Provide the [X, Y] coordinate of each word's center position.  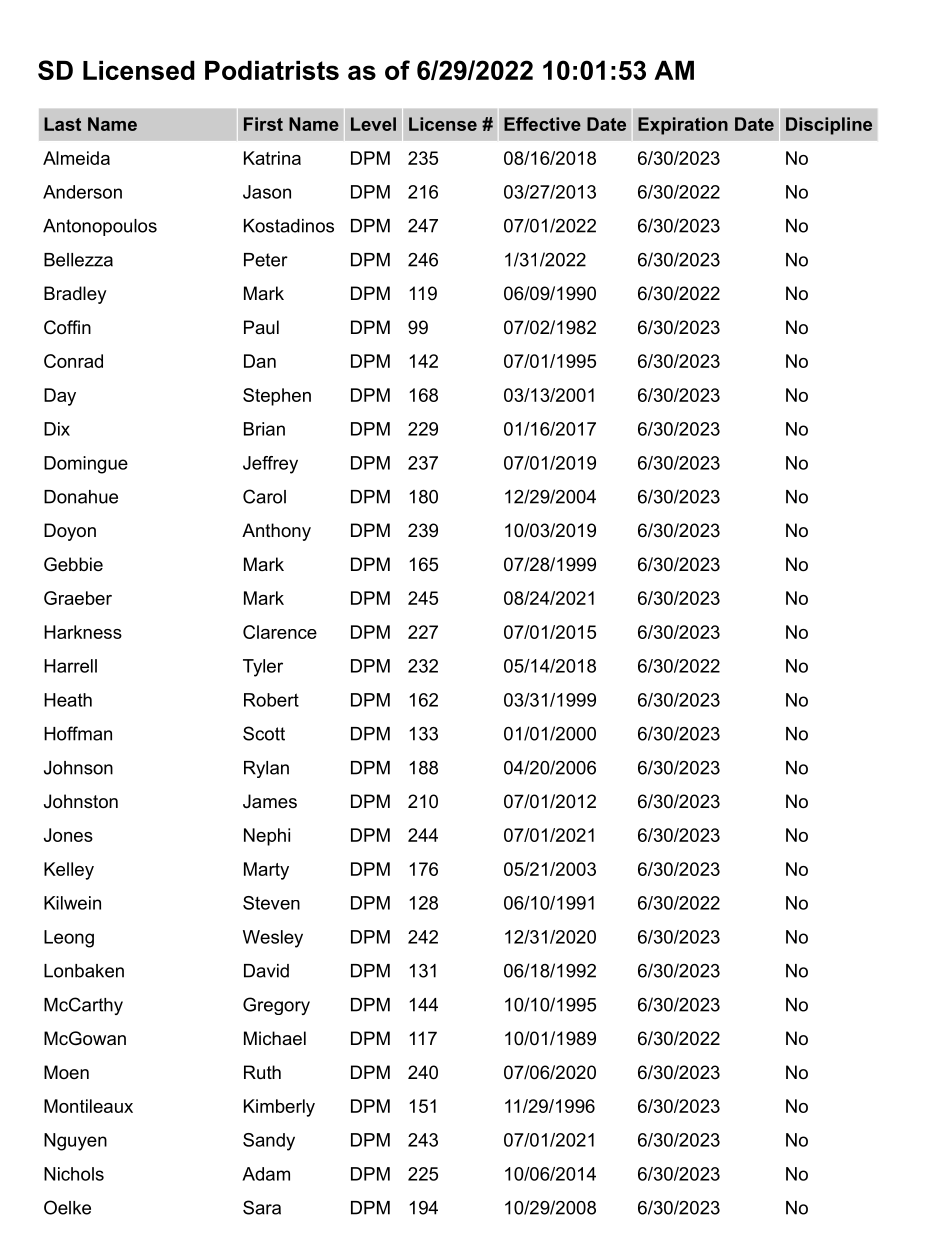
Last [62, 124]
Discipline [829, 126]
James [270, 801]
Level [373, 124]
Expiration [683, 126]
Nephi [267, 837]
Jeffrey [270, 465]
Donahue [81, 497]
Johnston [81, 801]
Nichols [74, 1174]
